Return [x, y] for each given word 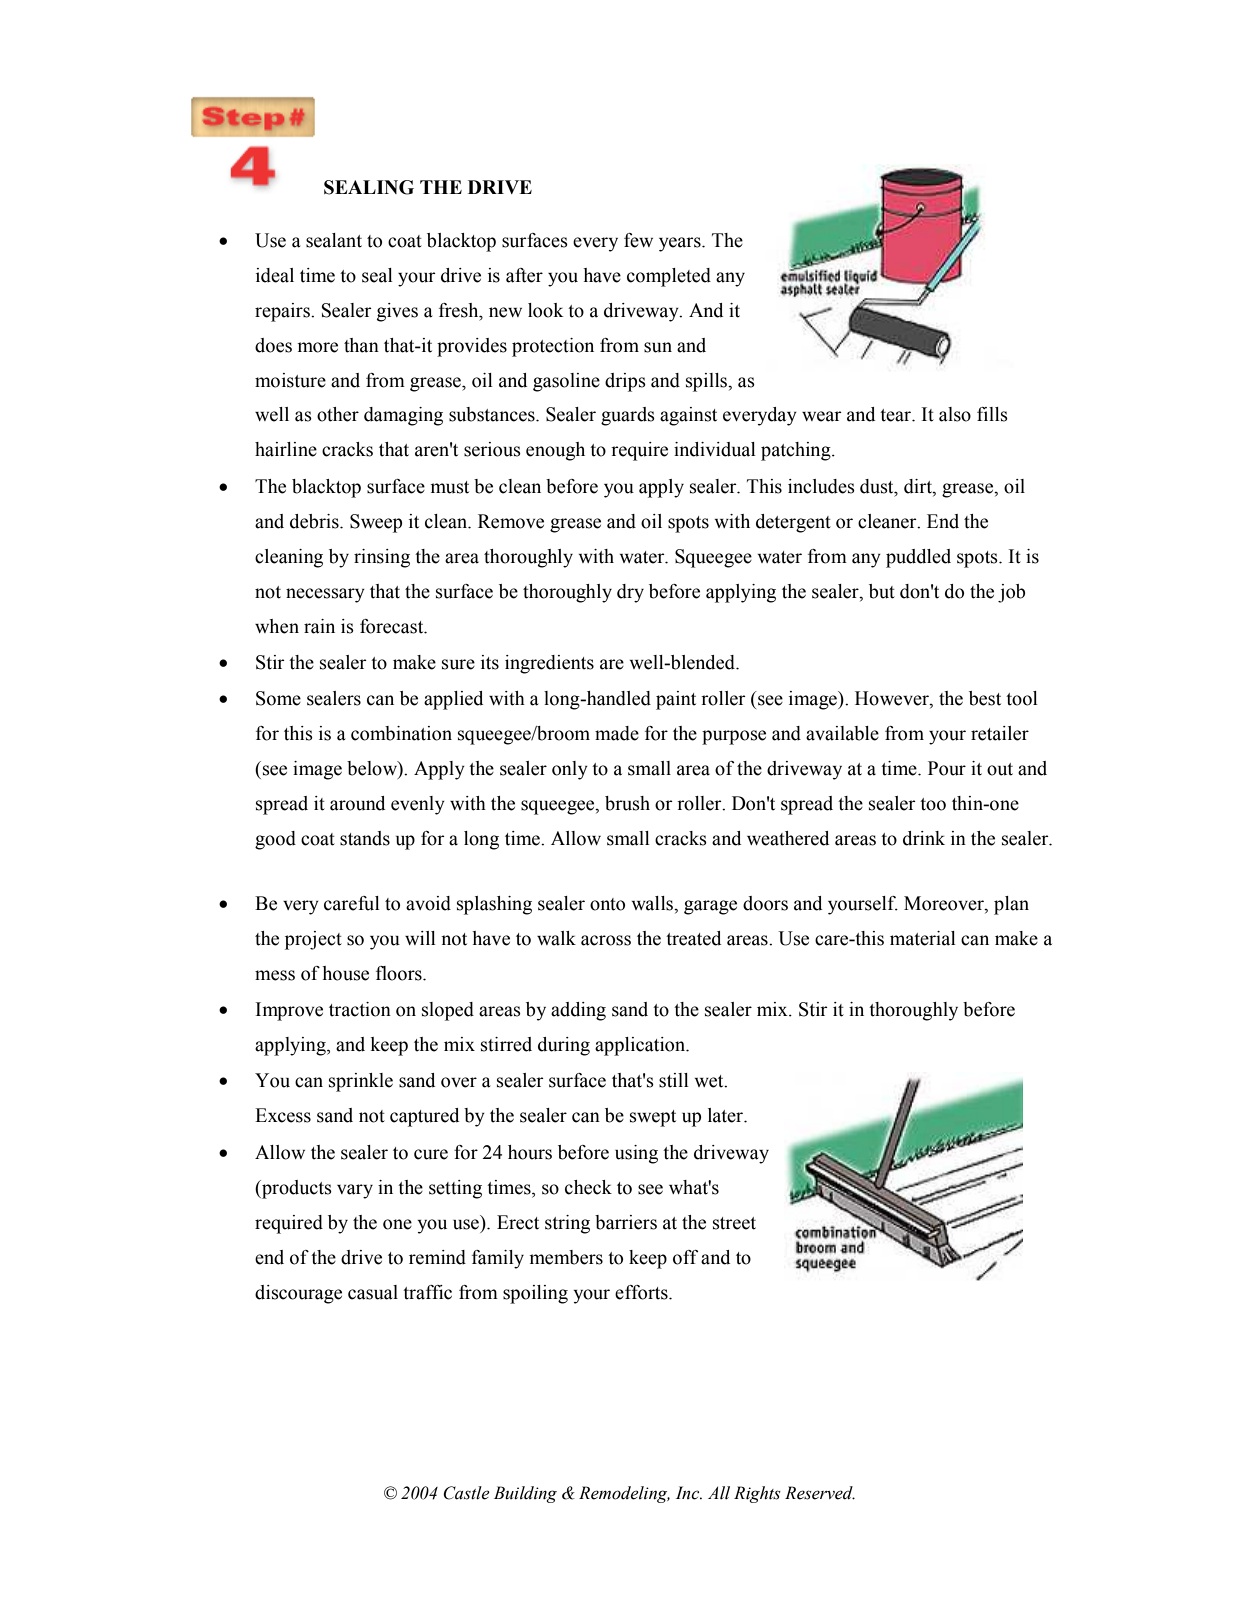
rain [319, 626]
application [641, 1046]
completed [669, 277]
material [923, 938]
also [955, 414]
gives [397, 312]
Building [525, 1494]
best [985, 698]
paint [676, 700]
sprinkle [361, 1082]
